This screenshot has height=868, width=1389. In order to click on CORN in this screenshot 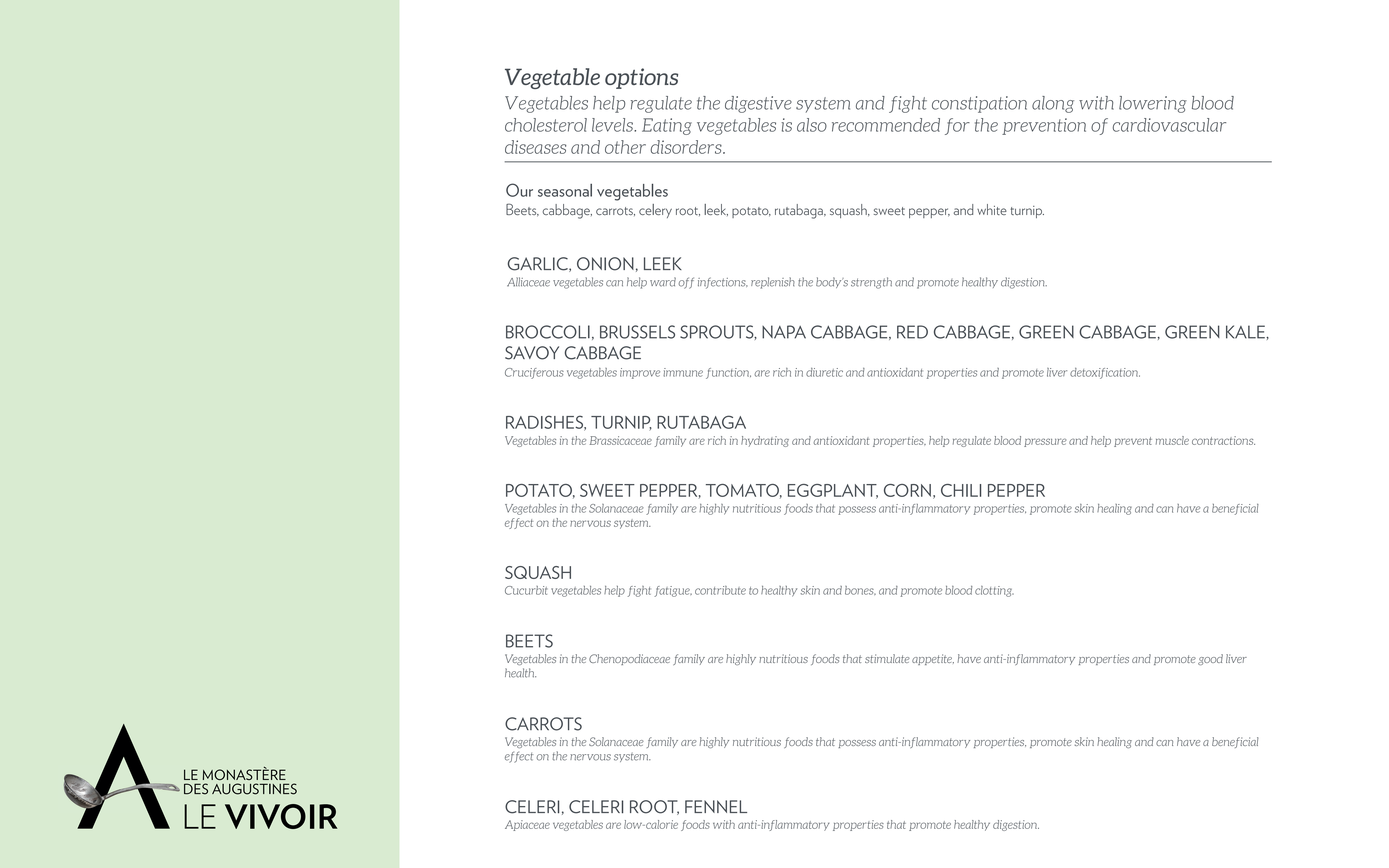, I will do `click(907, 490)`.
